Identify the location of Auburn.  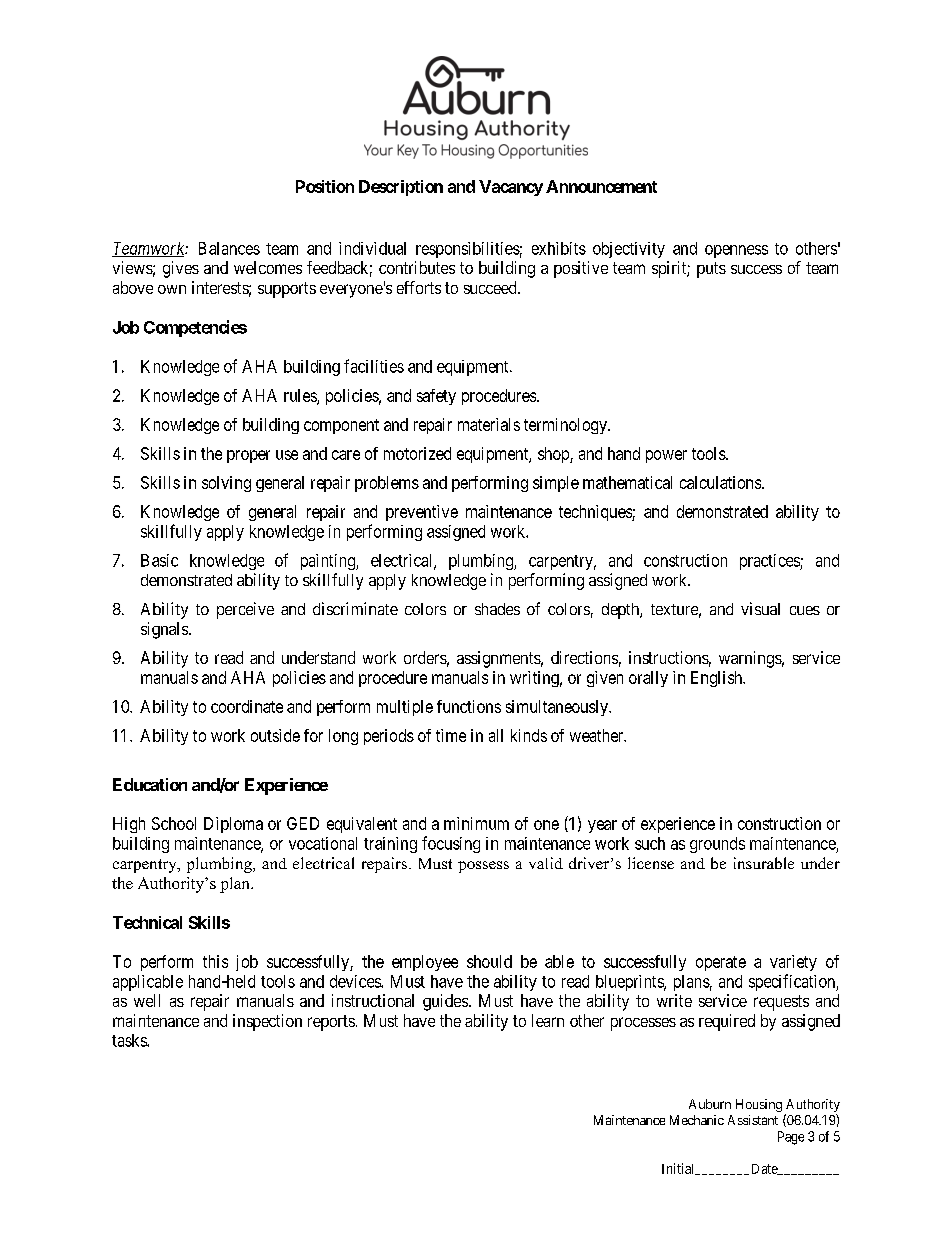
(710, 1104).
